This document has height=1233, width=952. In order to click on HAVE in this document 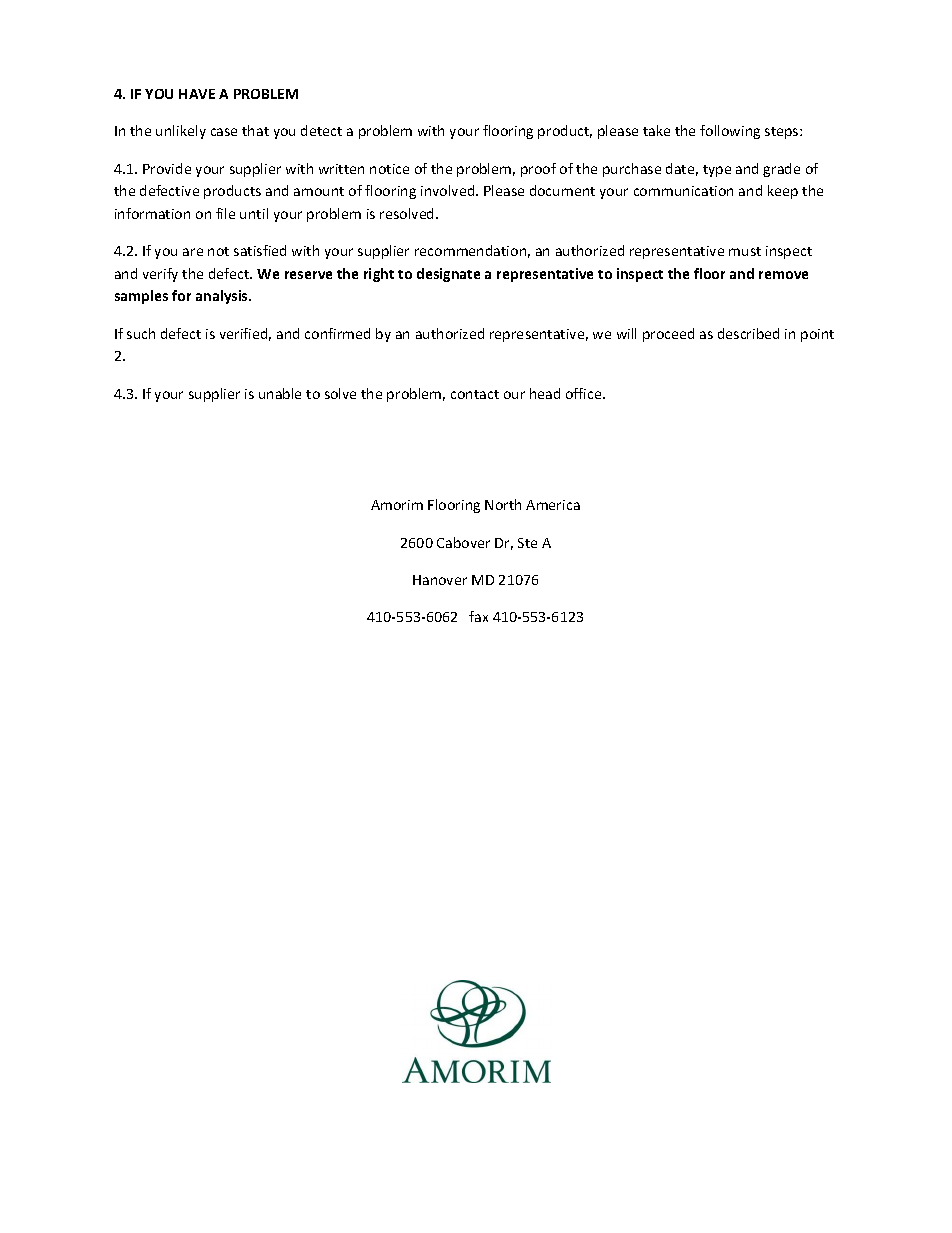, I will do `click(197, 94)`.
